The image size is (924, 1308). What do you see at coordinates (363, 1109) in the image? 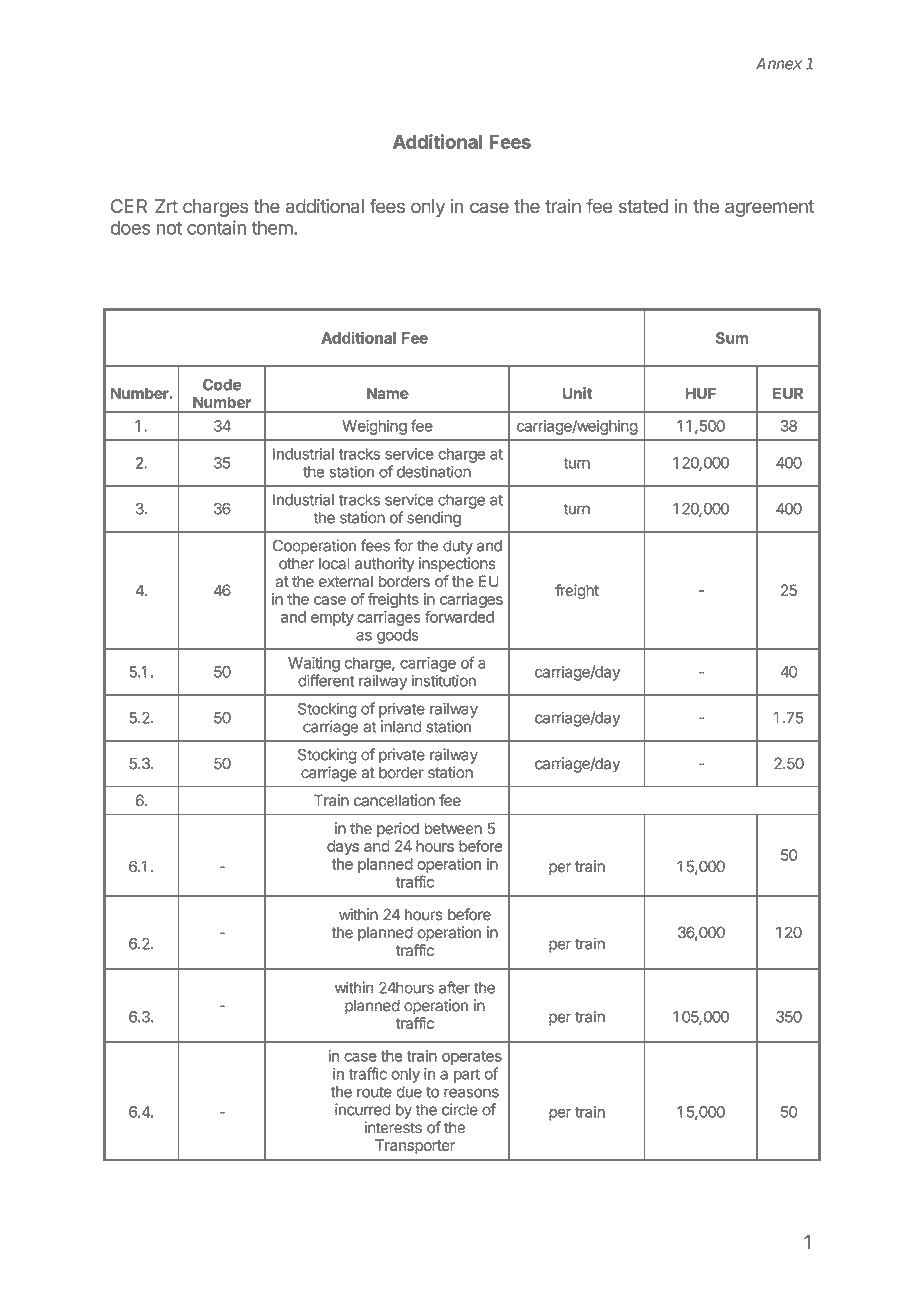
I see `incurred` at bounding box center [363, 1109].
